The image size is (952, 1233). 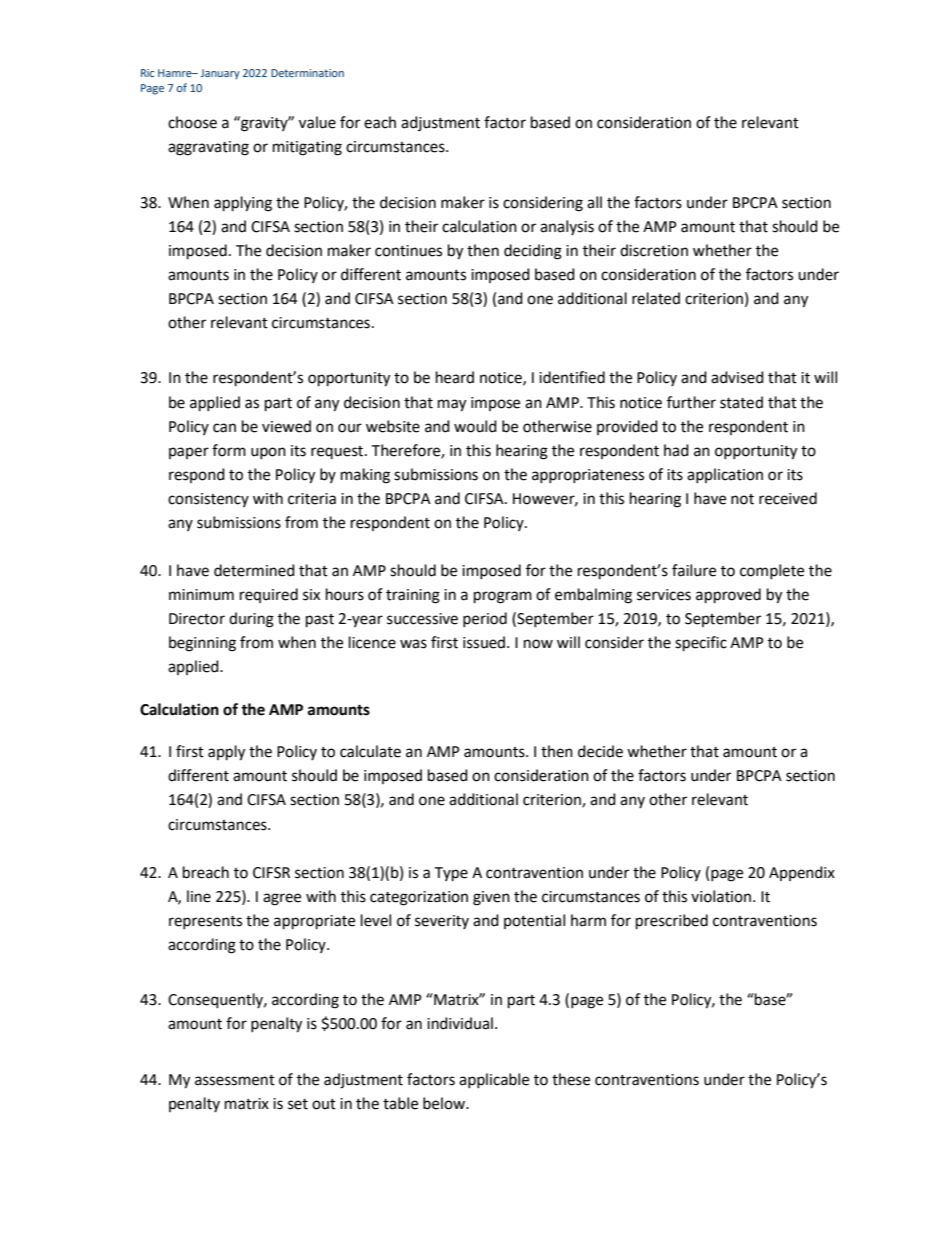 I want to click on assessment, so click(x=235, y=1080).
